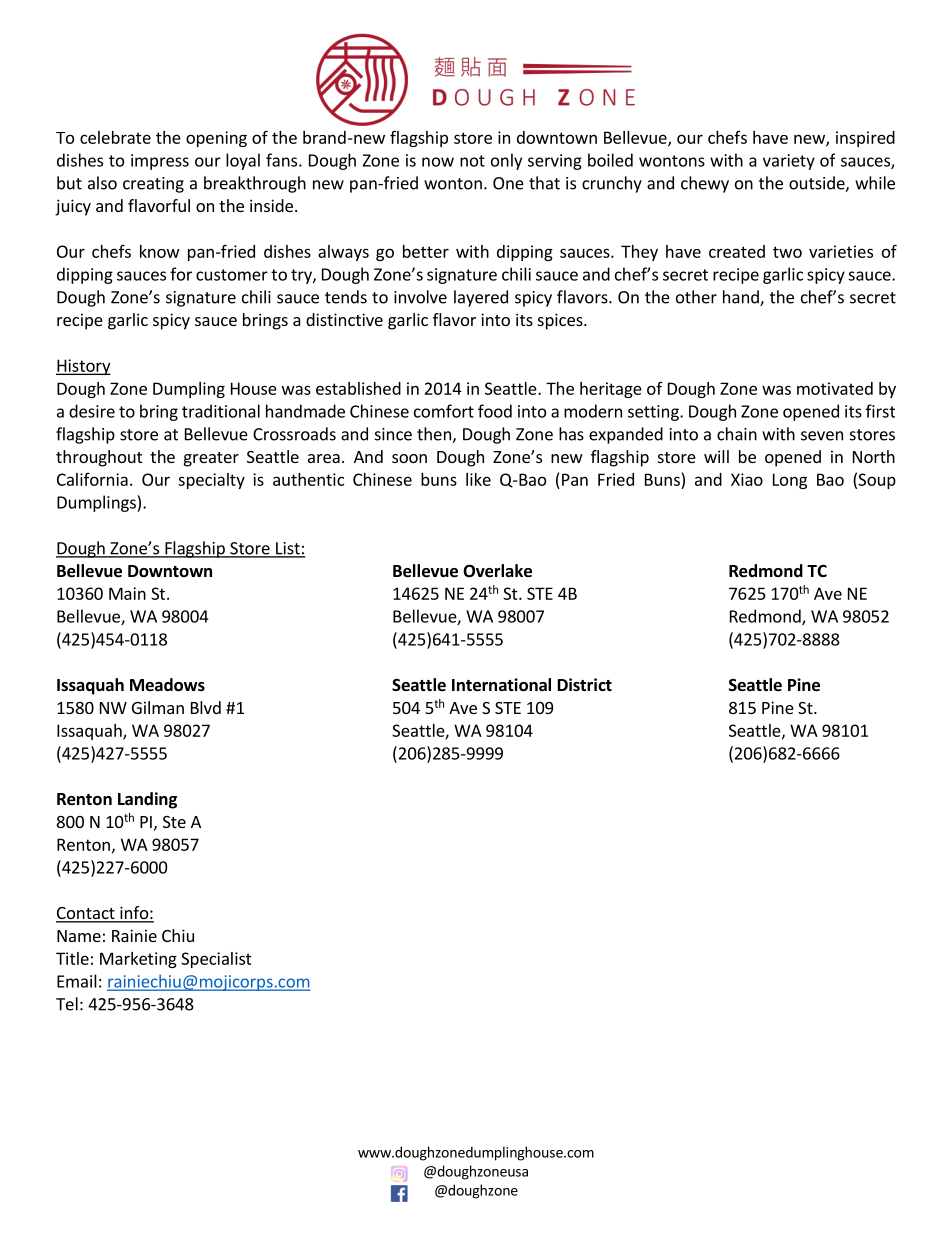  I want to click on Overlake, so click(497, 571).
